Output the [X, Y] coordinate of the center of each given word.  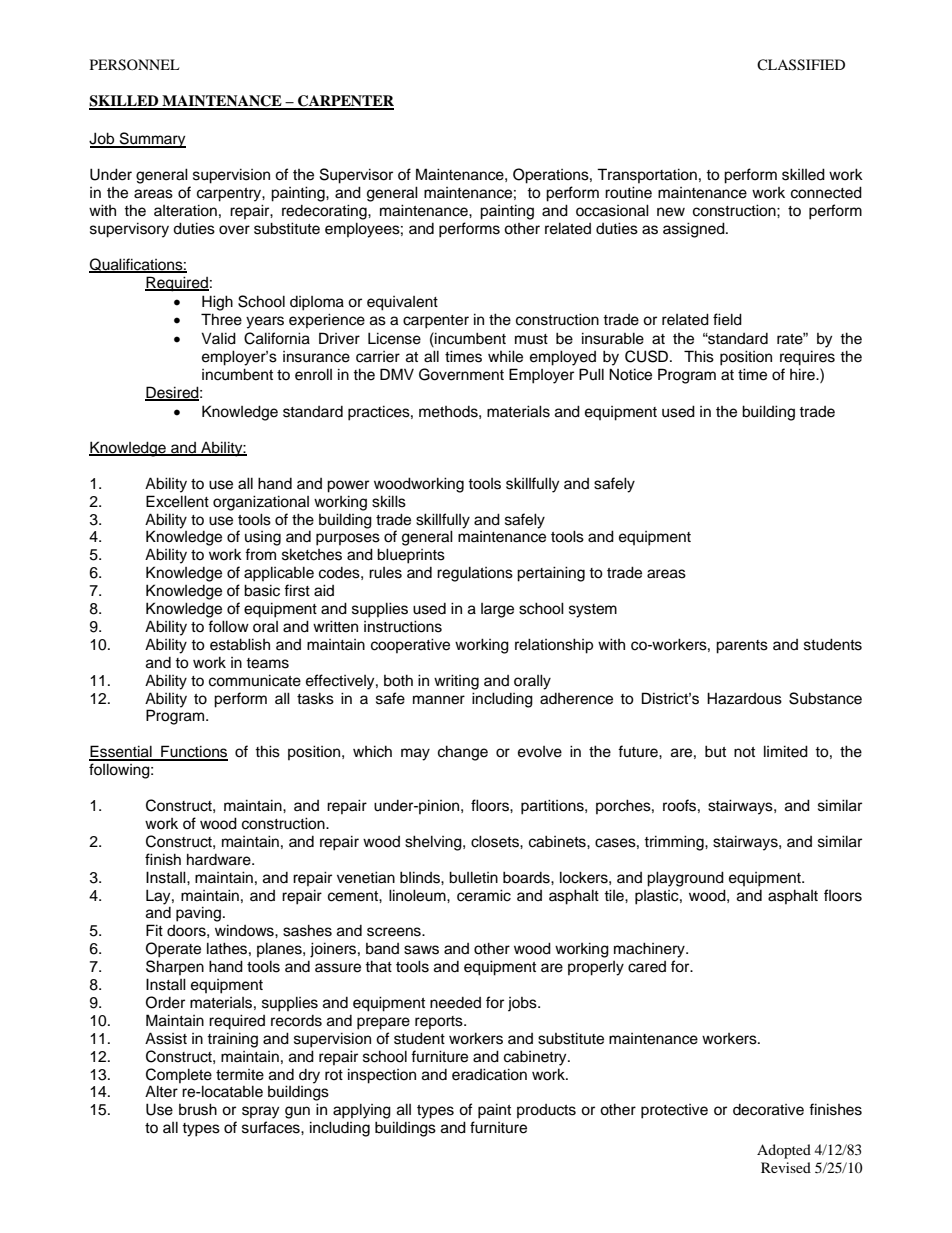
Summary [151, 140]
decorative [768, 1110]
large [497, 610]
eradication [489, 1074]
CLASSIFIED [801, 65]
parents [742, 647]
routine [628, 192]
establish [240, 644]
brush [198, 1109]
